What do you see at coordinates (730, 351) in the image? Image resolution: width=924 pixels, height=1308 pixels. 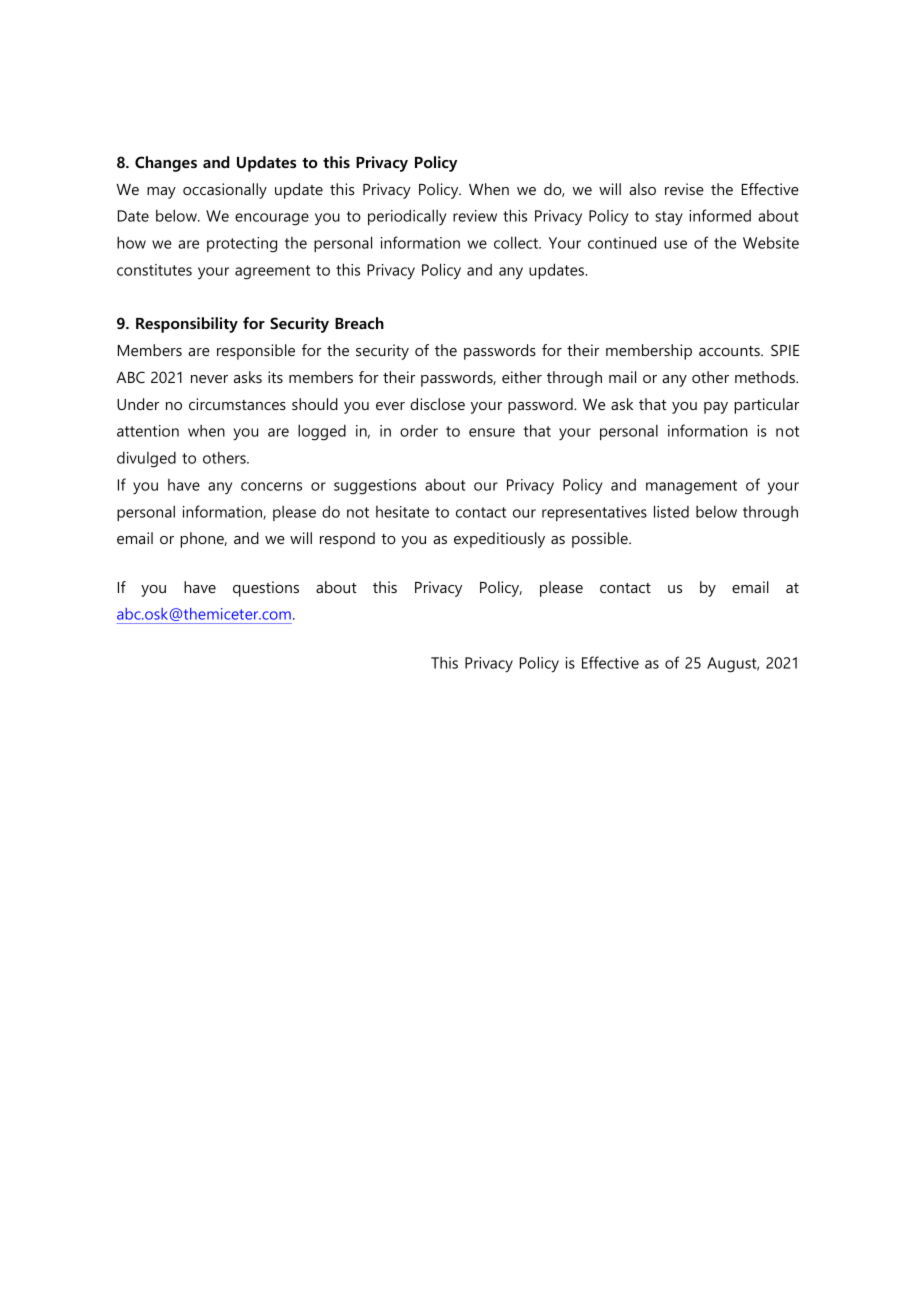 I see `accounts` at bounding box center [730, 351].
